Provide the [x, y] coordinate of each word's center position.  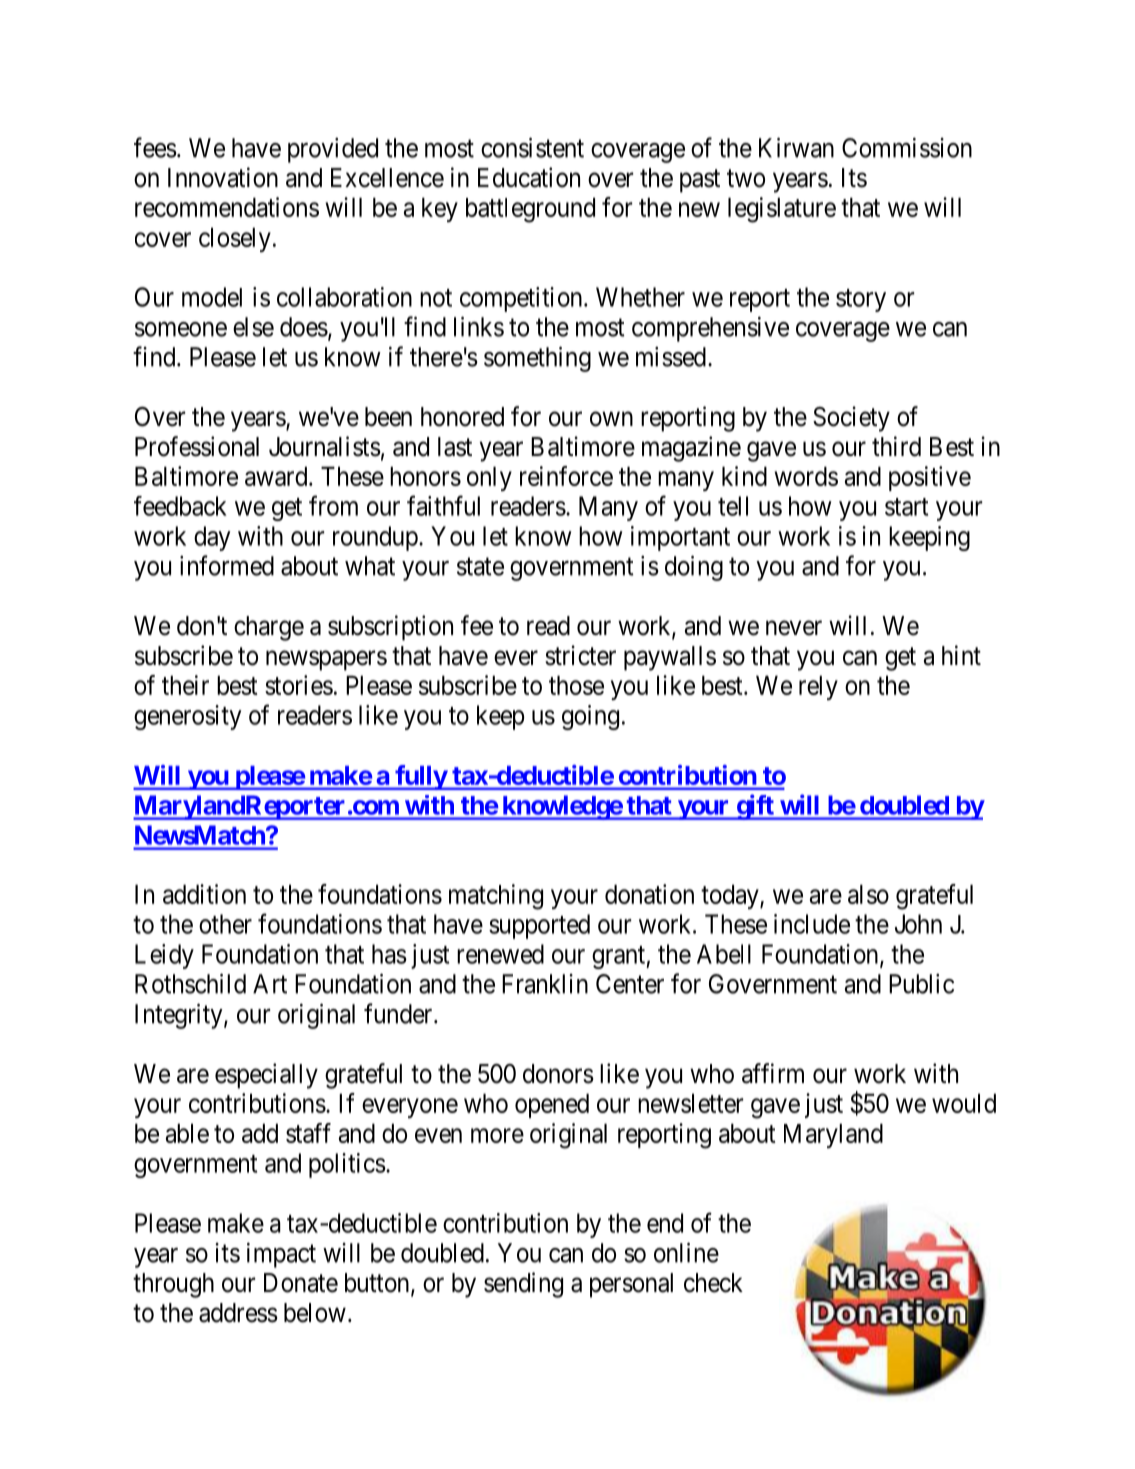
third [896, 446]
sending [523, 1285]
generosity [188, 717]
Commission [907, 147]
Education [529, 177]
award [277, 476]
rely [818, 687]
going [590, 717]
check [713, 1283]
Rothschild [190, 983]
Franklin [545, 984]
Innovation [223, 177]
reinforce [566, 476]
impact [281, 1255]
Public [921, 984]
